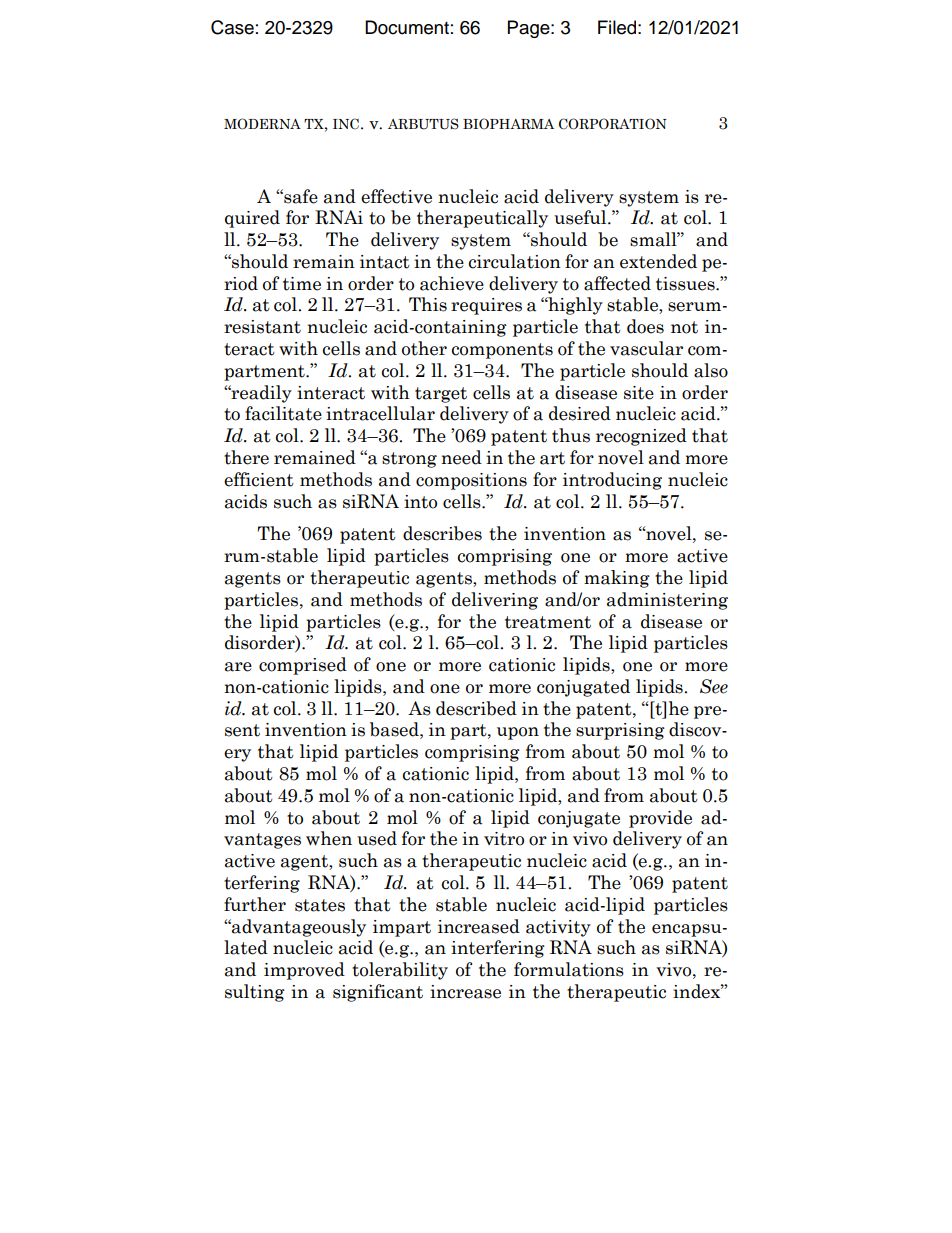  What do you see at coordinates (504, 839) in the screenshot?
I see `vitro` at bounding box center [504, 839].
